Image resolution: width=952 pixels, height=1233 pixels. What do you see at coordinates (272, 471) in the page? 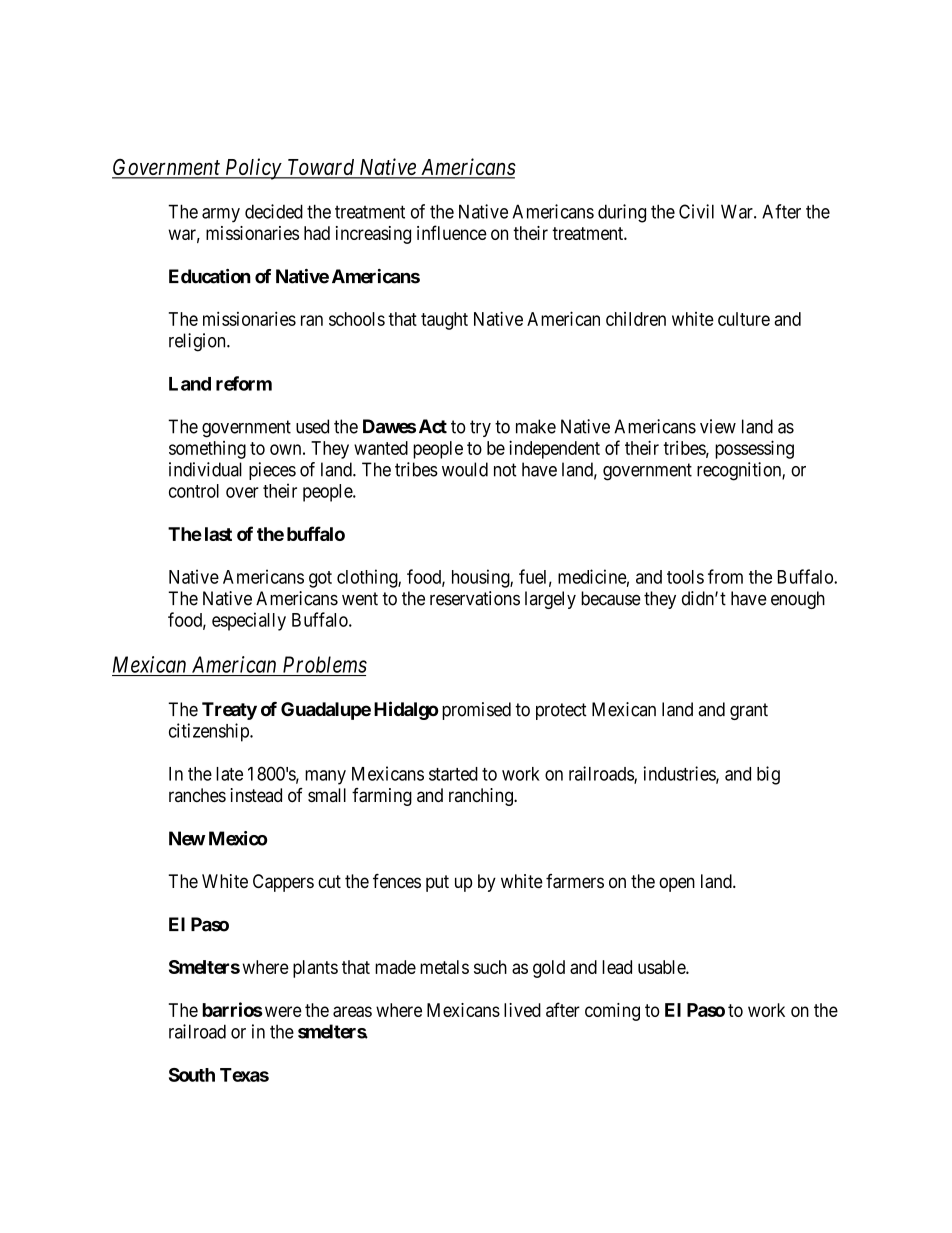
I see `pieces` at bounding box center [272, 471].
